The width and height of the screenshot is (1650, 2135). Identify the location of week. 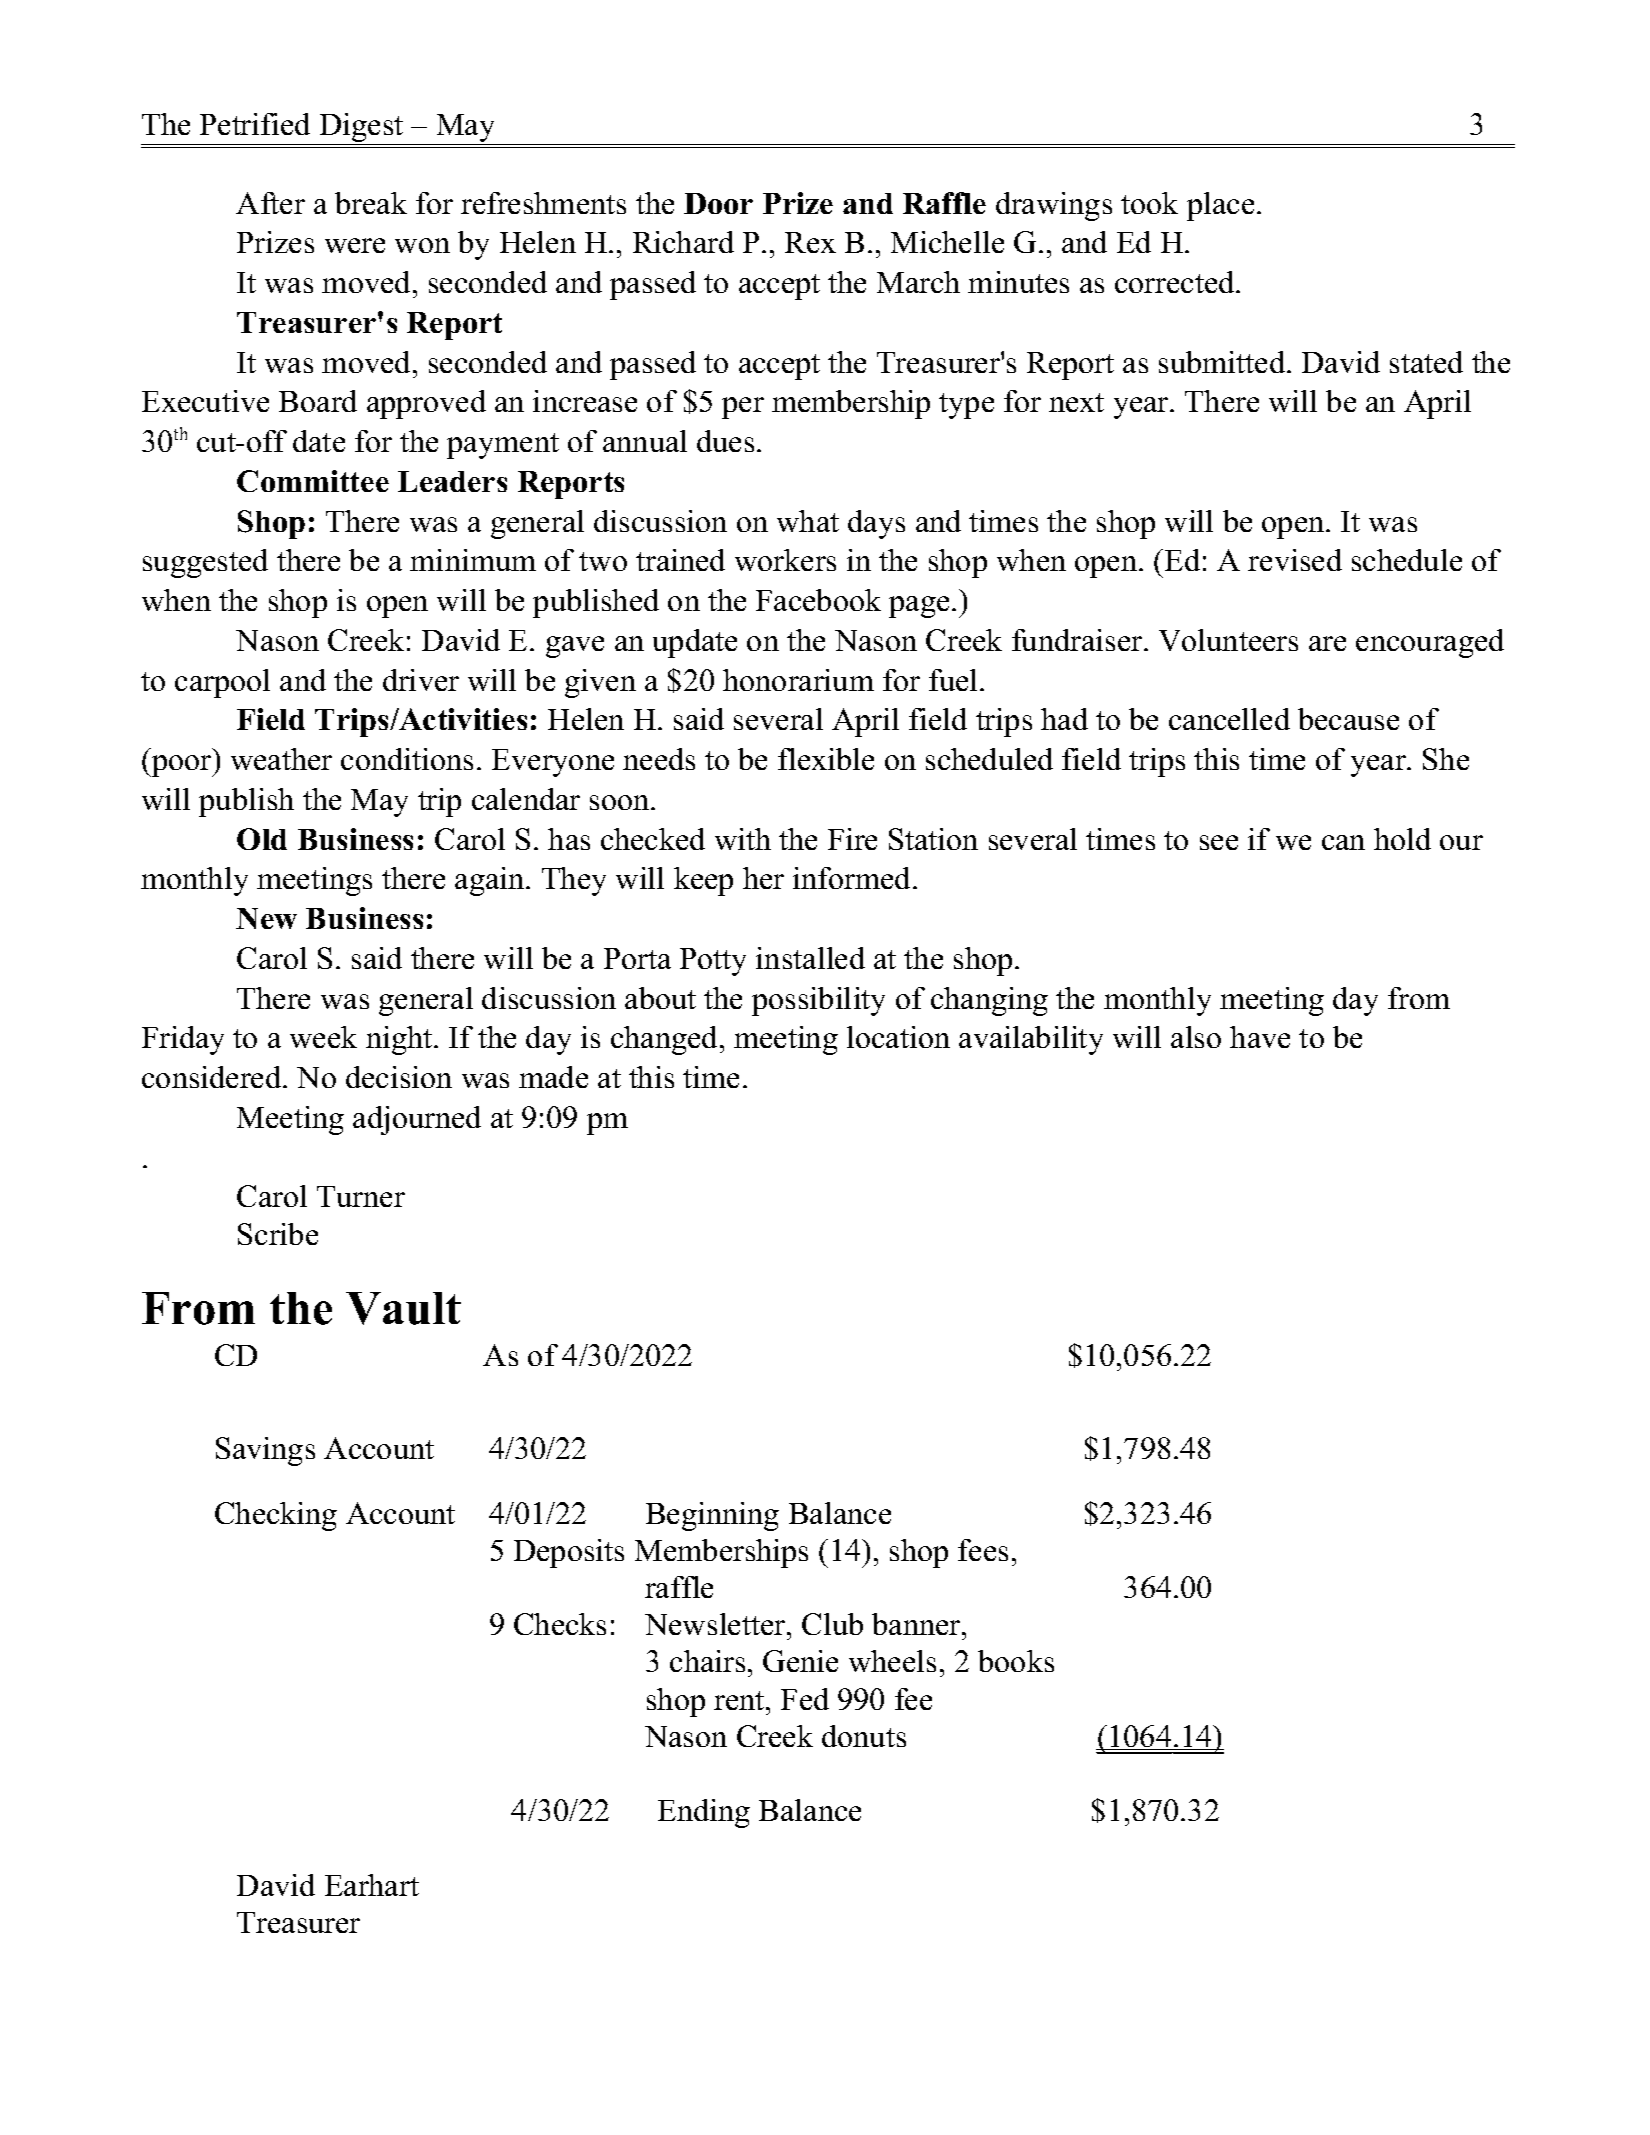
(323, 1037).
